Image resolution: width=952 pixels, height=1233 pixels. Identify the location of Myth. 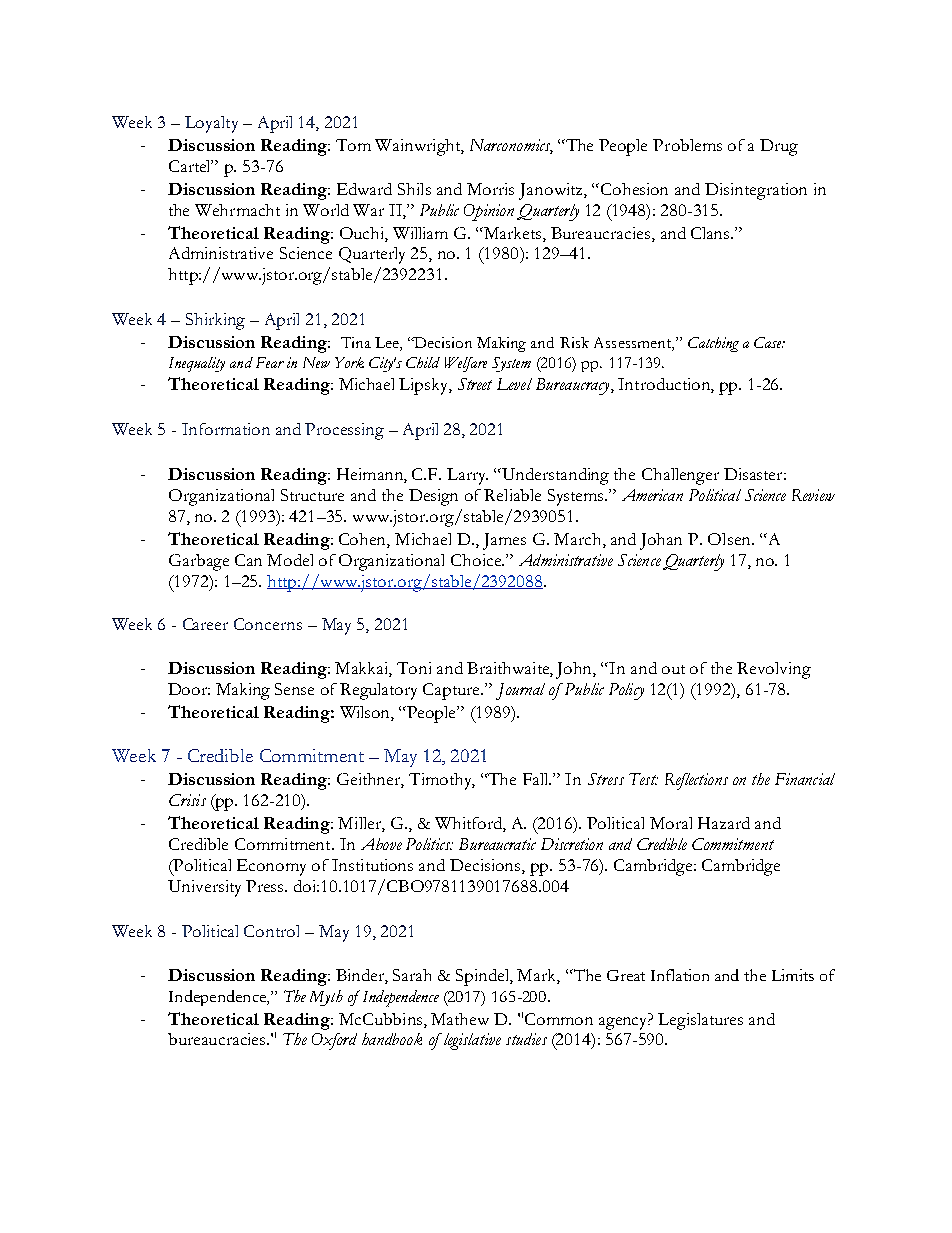
(326, 998).
